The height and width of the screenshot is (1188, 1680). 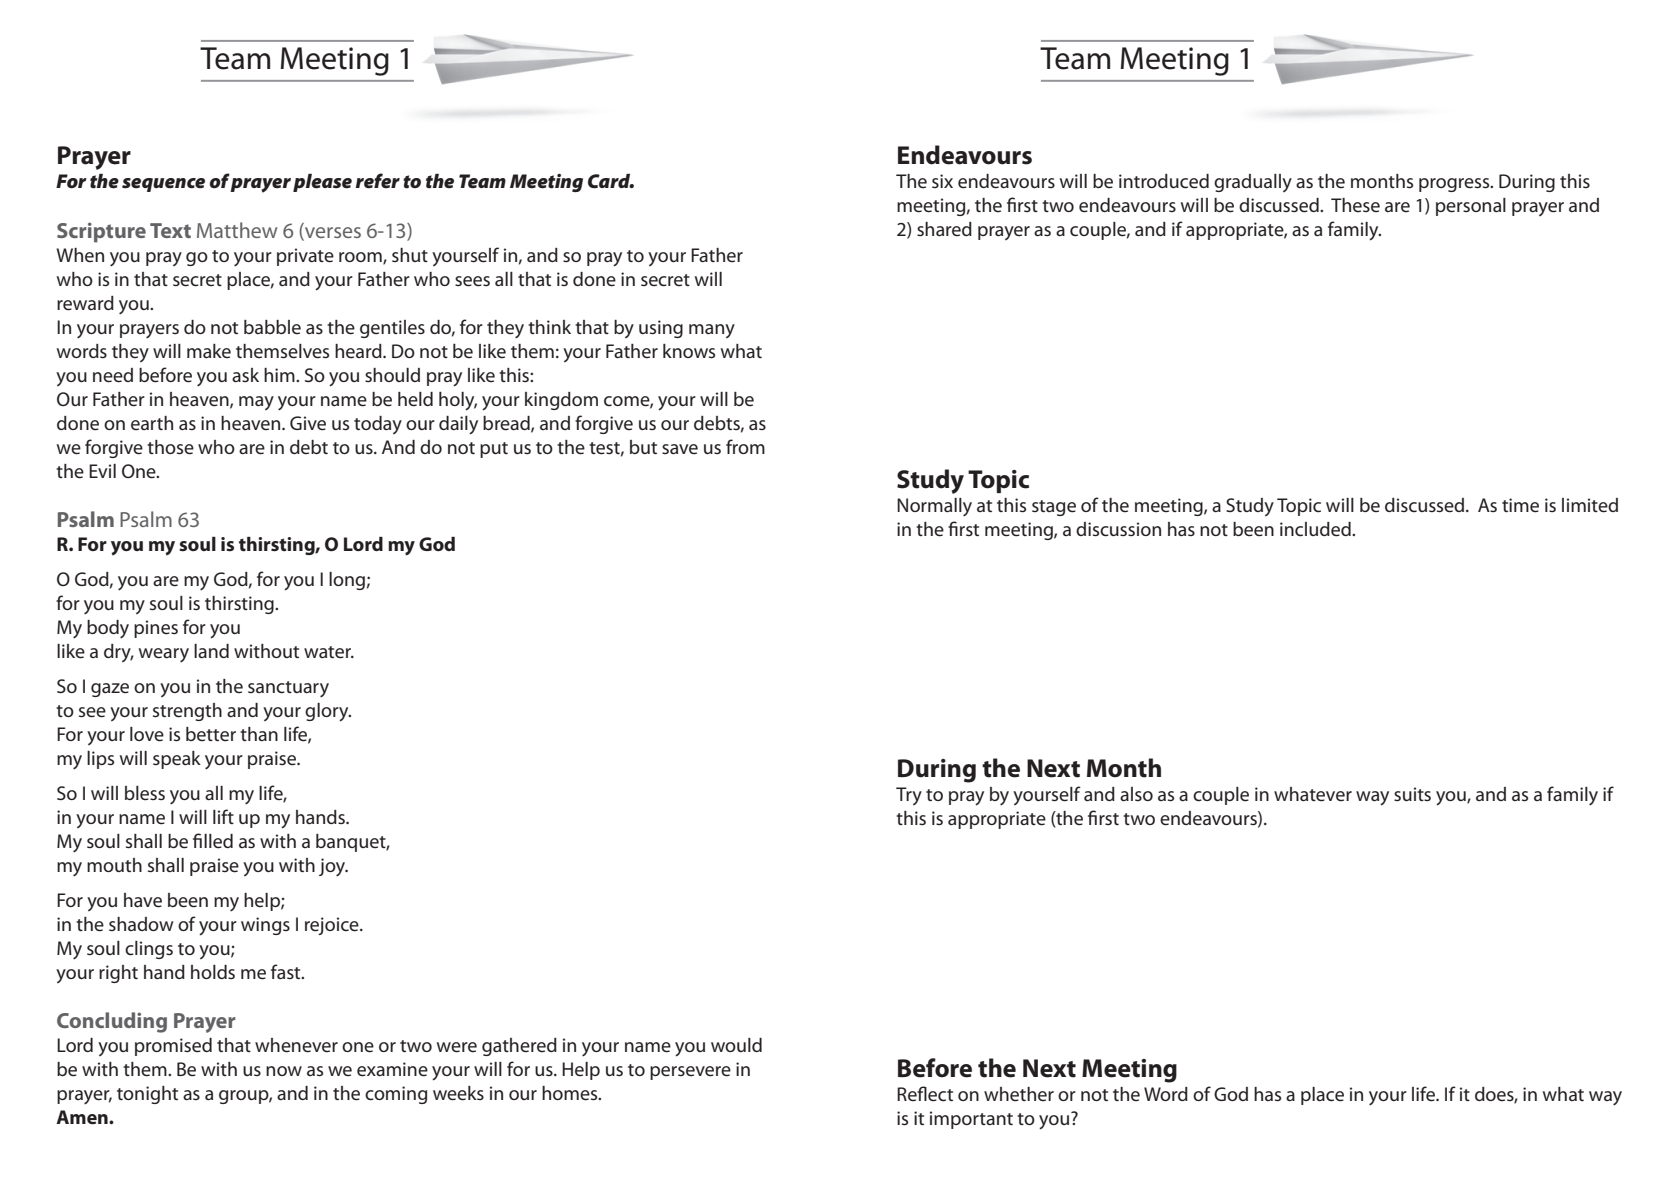 I want to click on Try, so click(x=909, y=796).
